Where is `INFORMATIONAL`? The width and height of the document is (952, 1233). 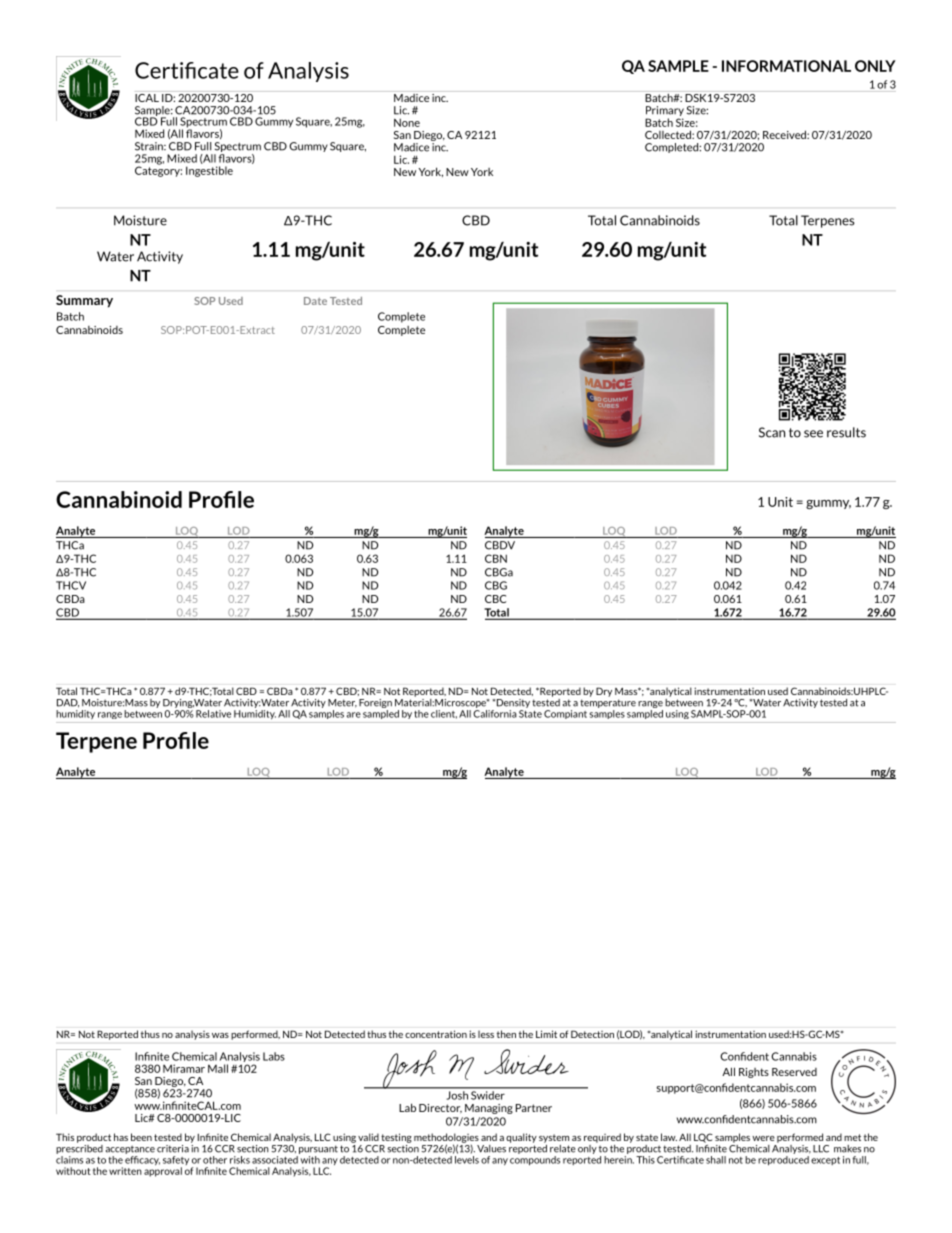
INFORMATIONAL is located at coordinates (786, 66).
